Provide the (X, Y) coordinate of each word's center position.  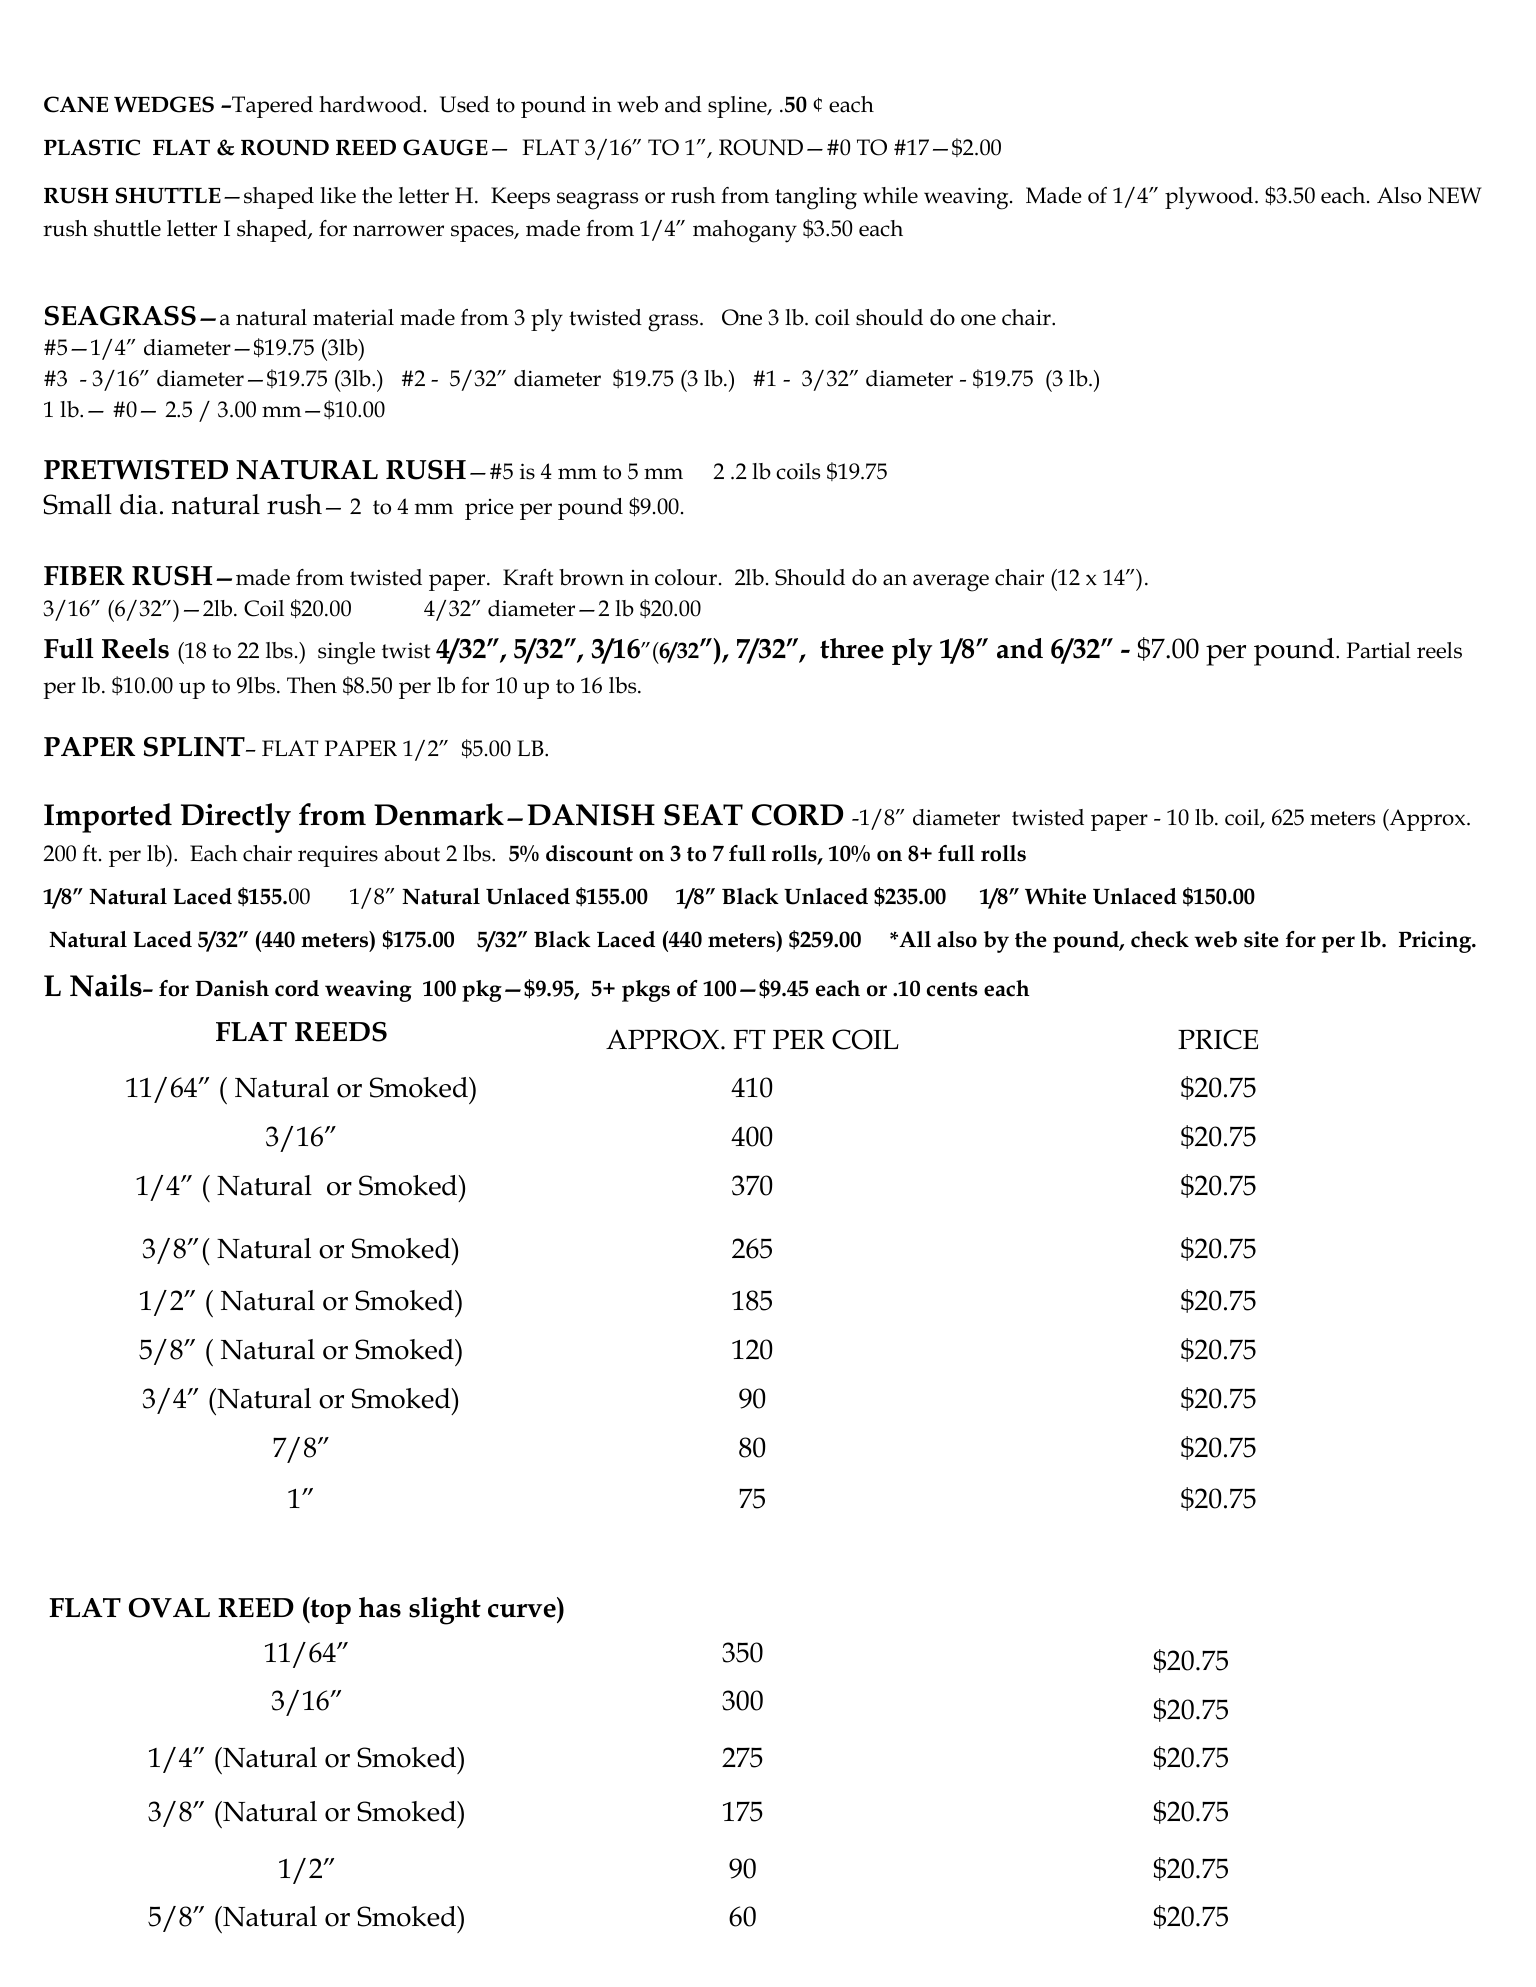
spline (738, 107)
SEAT (703, 815)
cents (952, 989)
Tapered (271, 107)
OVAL (169, 1608)
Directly (236, 818)
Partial (1379, 650)
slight (445, 1611)
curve (522, 1611)
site (1261, 939)
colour (687, 577)
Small (77, 504)
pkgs (646, 991)
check (1160, 939)
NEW (1455, 195)
